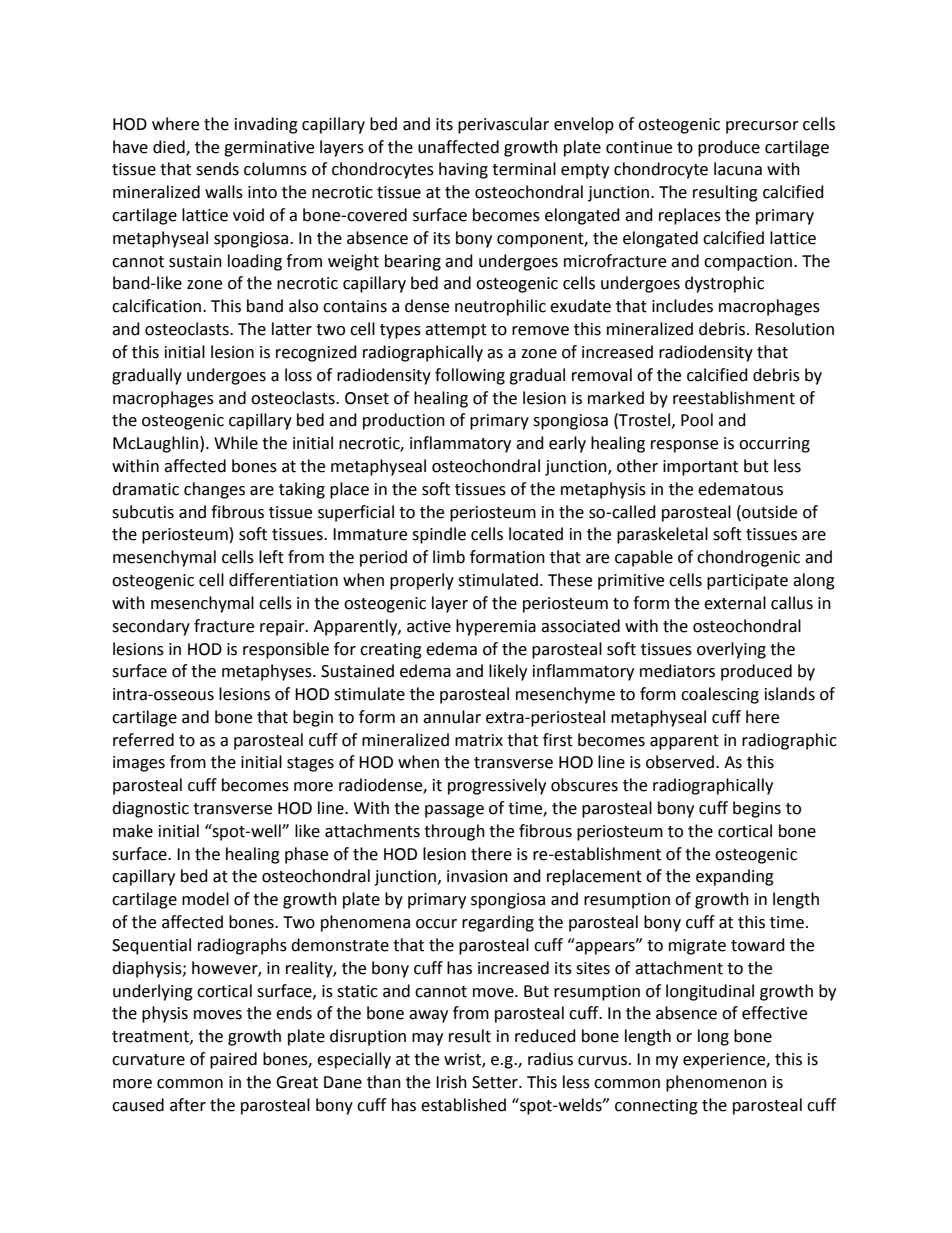 Image resolution: width=952 pixels, height=1233 pixels. Describe the element at coordinates (151, 627) in the screenshot. I see `secondary` at that location.
